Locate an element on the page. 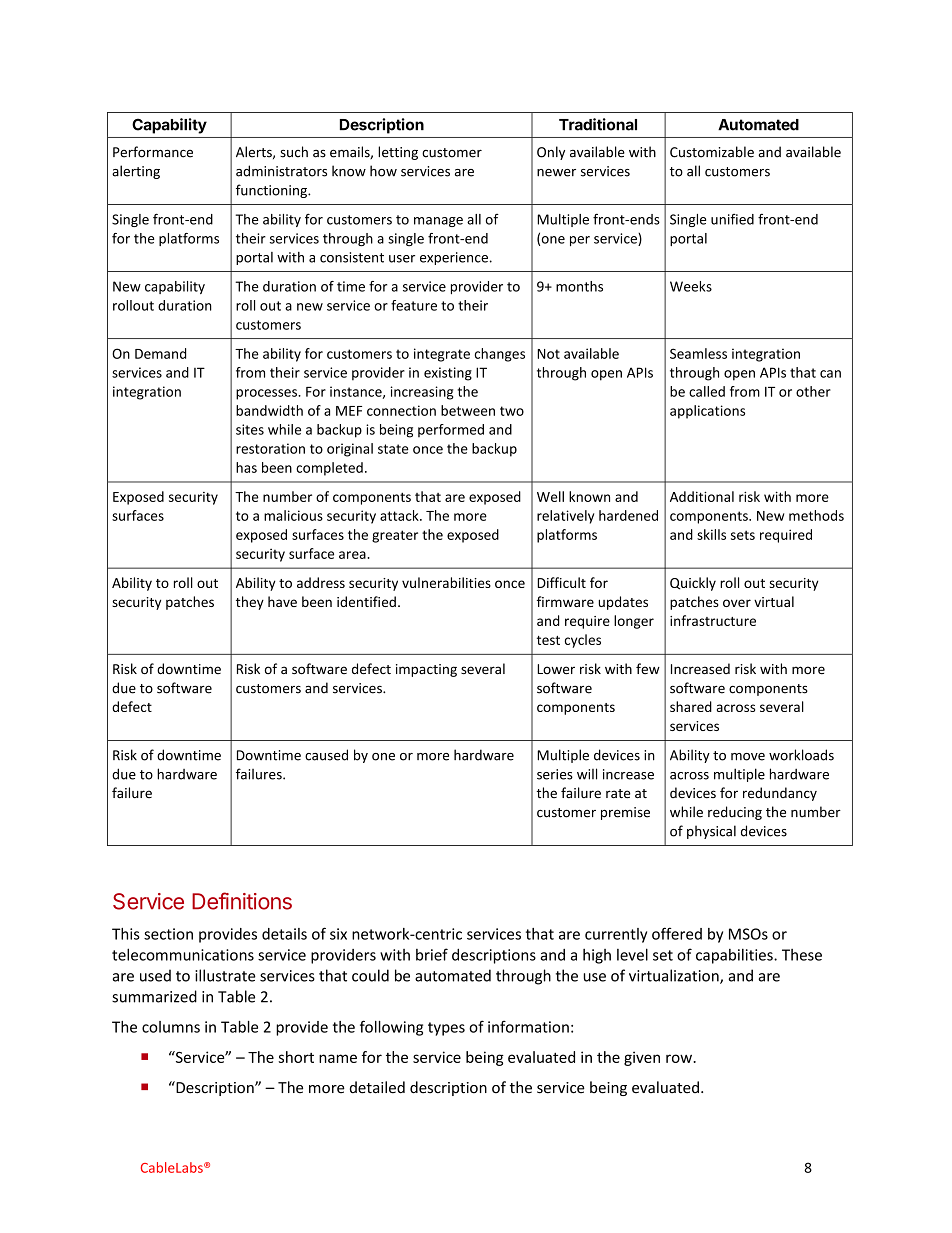  Only is located at coordinates (551, 153).
